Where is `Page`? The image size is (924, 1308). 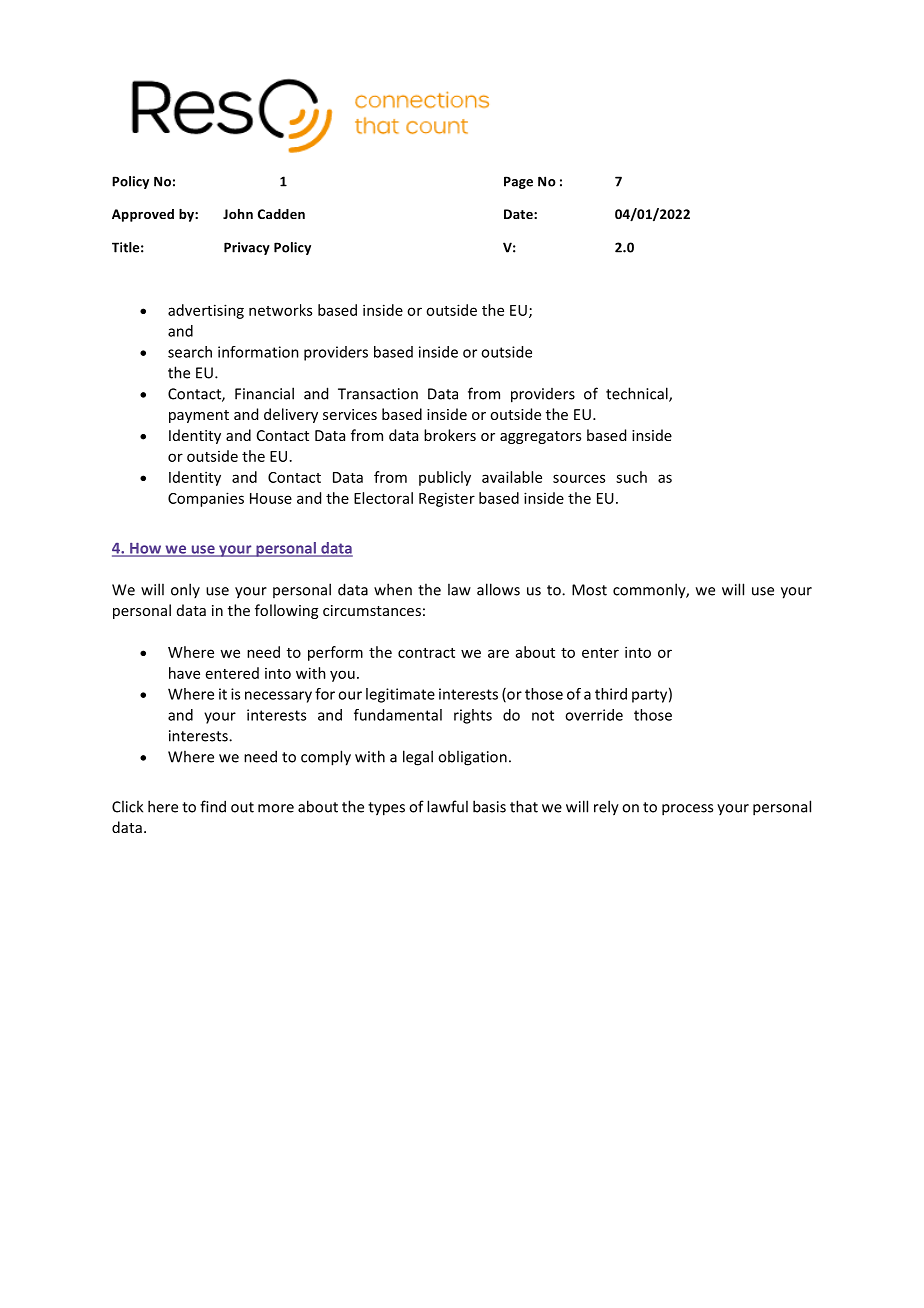 Page is located at coordinates (518, 182).
